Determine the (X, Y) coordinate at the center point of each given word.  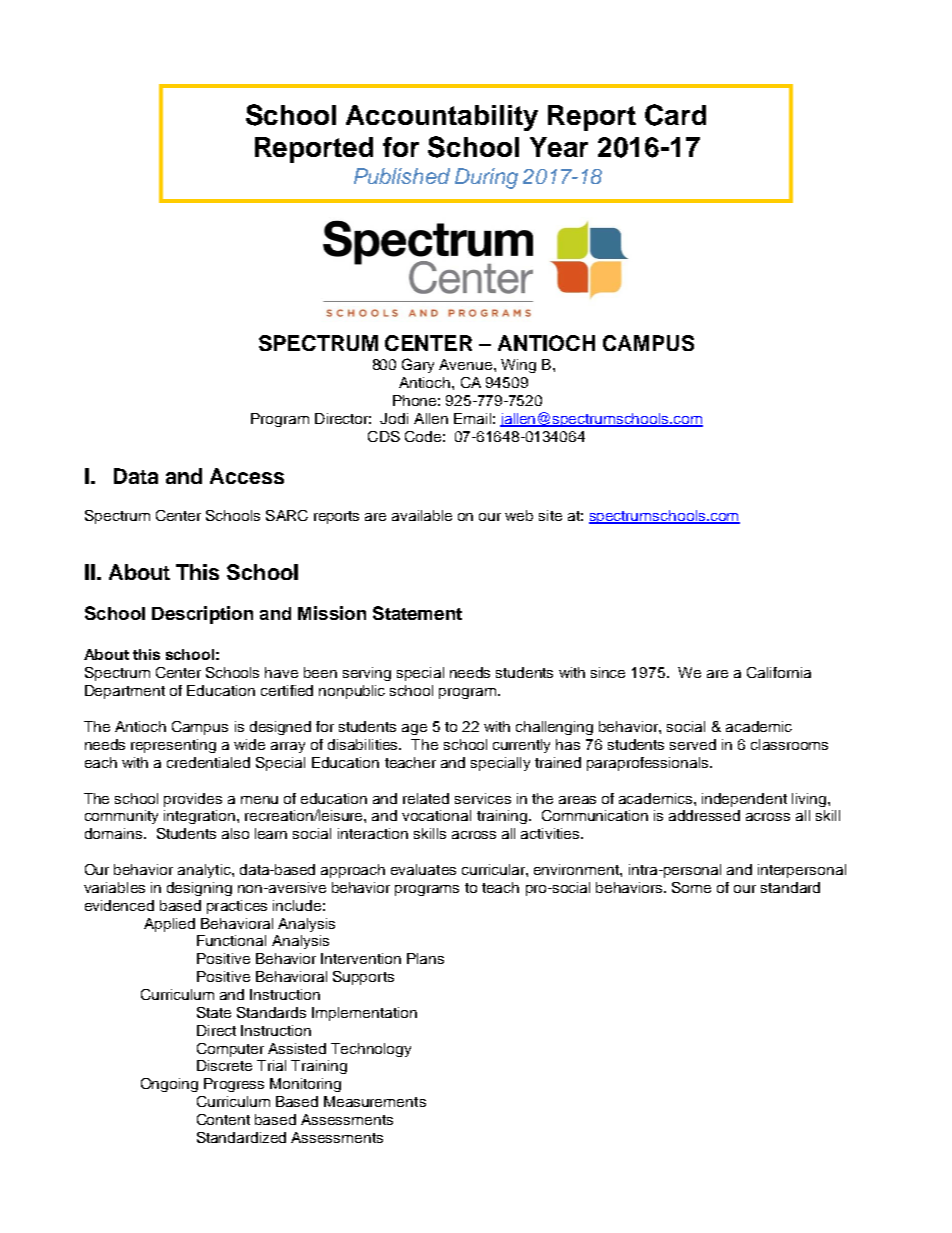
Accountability (442, 118)
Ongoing (169, 1085)
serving (367, 674)
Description (202, 615)
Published (402, 176)
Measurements (375, 1101)
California (779, 672)
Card (675, 115)
